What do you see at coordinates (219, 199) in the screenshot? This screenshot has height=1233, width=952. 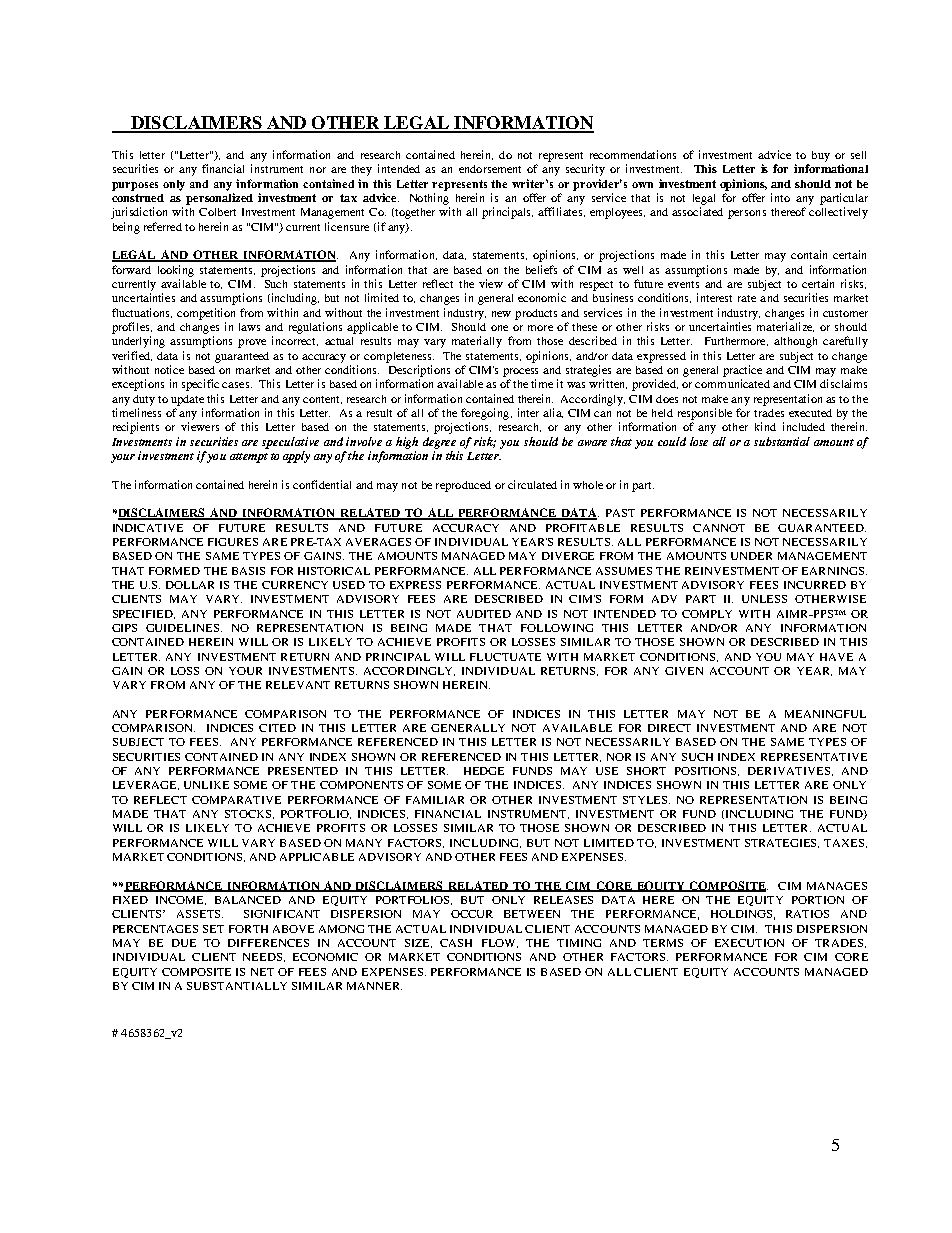 I see `personalized` at bounding box center [219, 199].
